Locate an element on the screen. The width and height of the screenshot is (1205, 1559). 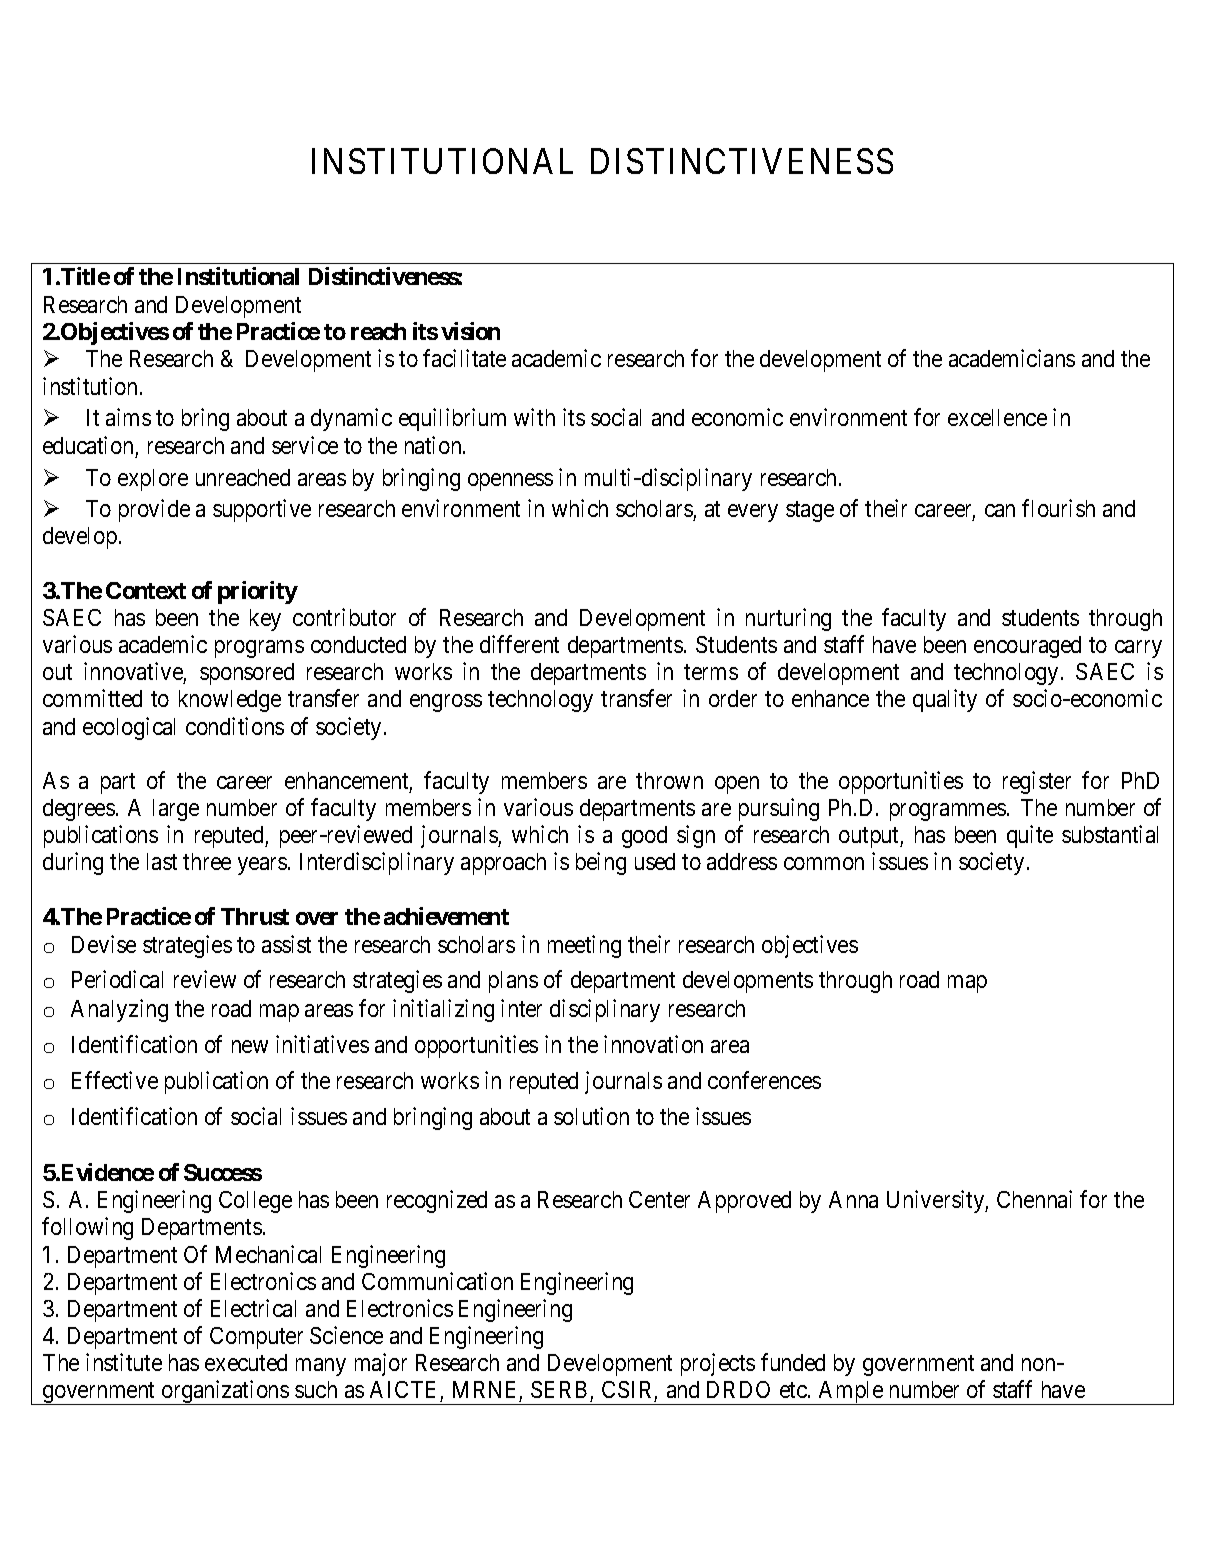
three is located at coordinates (207, 861).
